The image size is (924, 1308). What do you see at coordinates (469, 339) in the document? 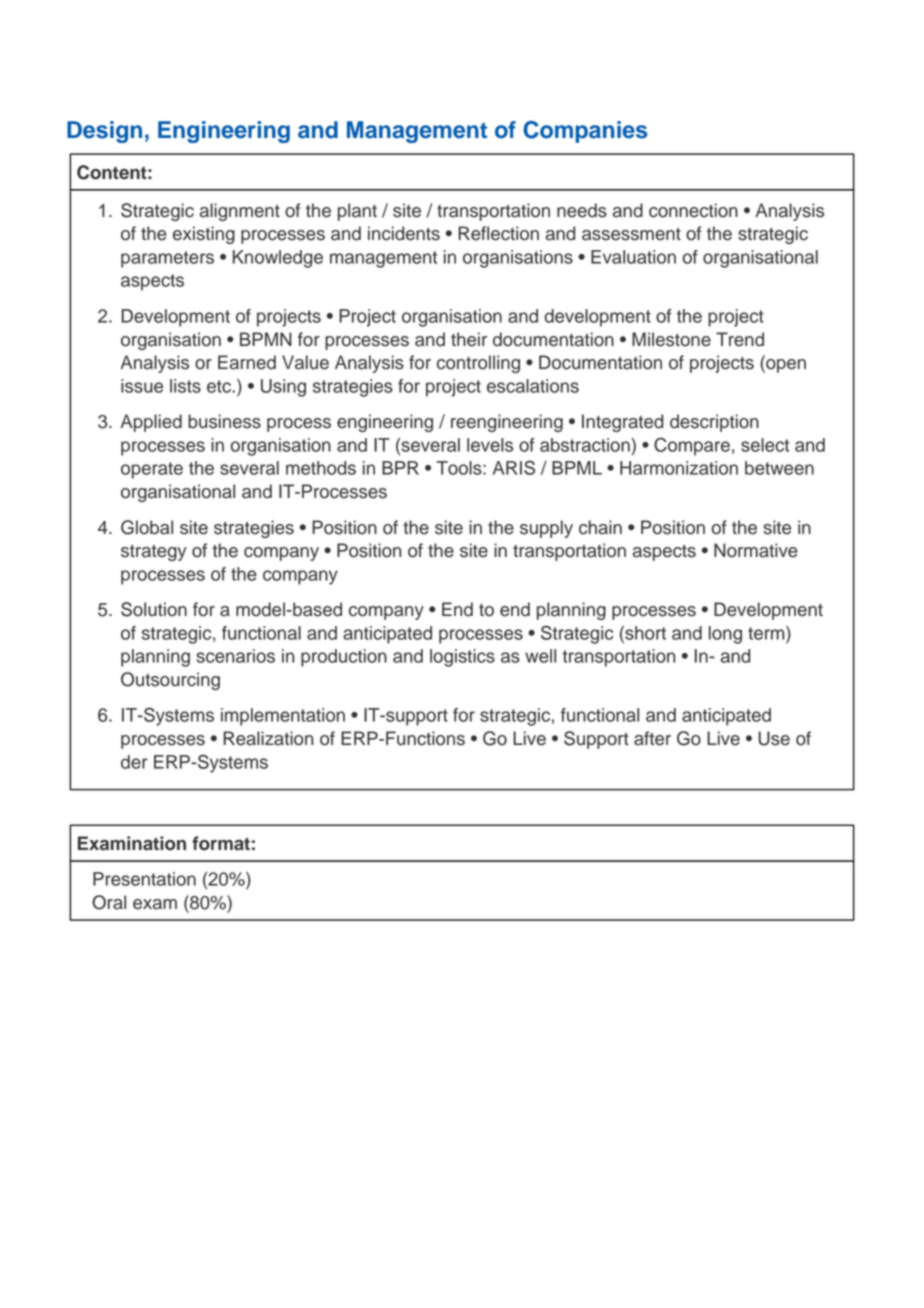
I see `their` at bounding box center [469, 339].
